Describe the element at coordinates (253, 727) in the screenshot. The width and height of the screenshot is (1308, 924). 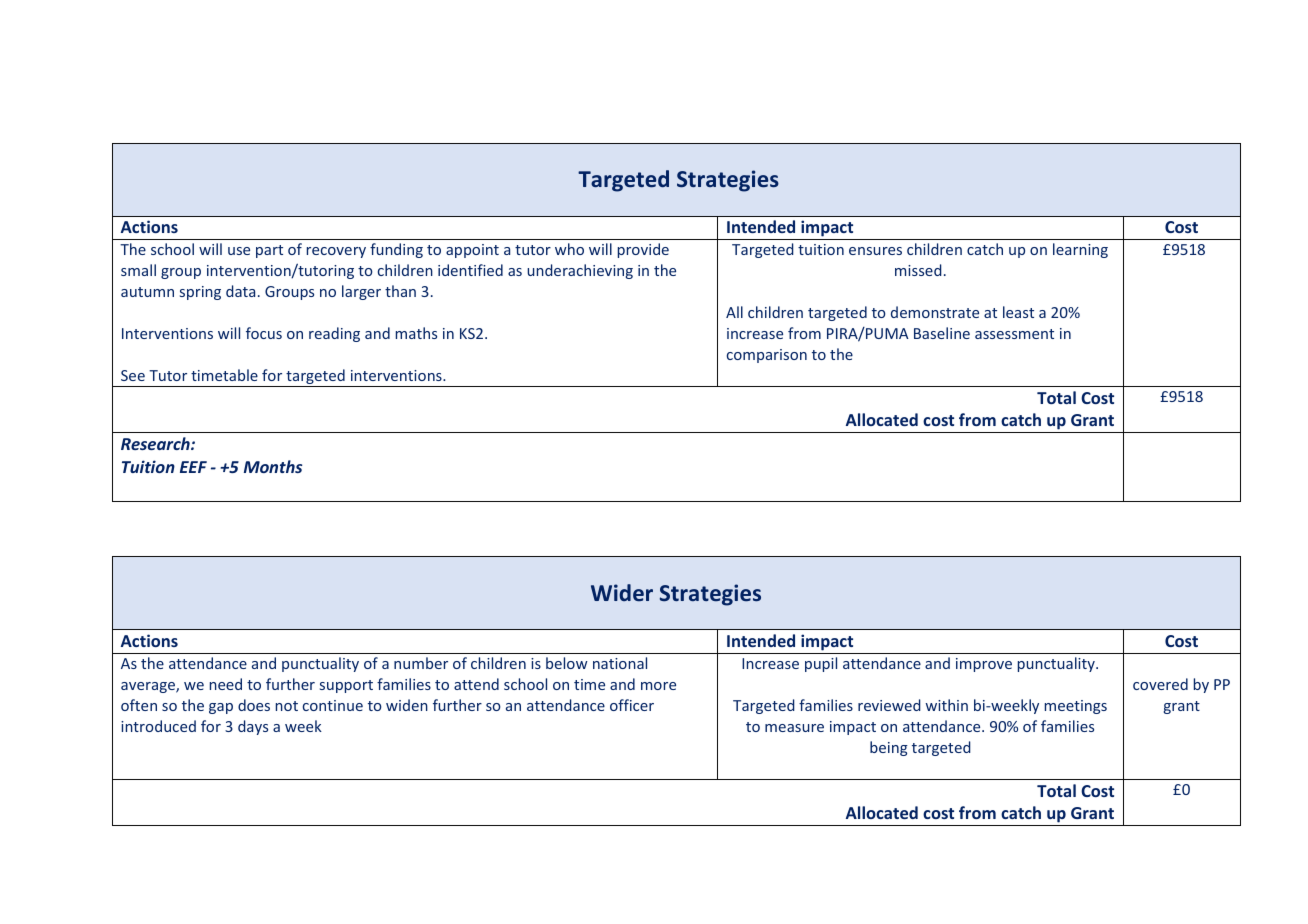
I see `days` at that location.
